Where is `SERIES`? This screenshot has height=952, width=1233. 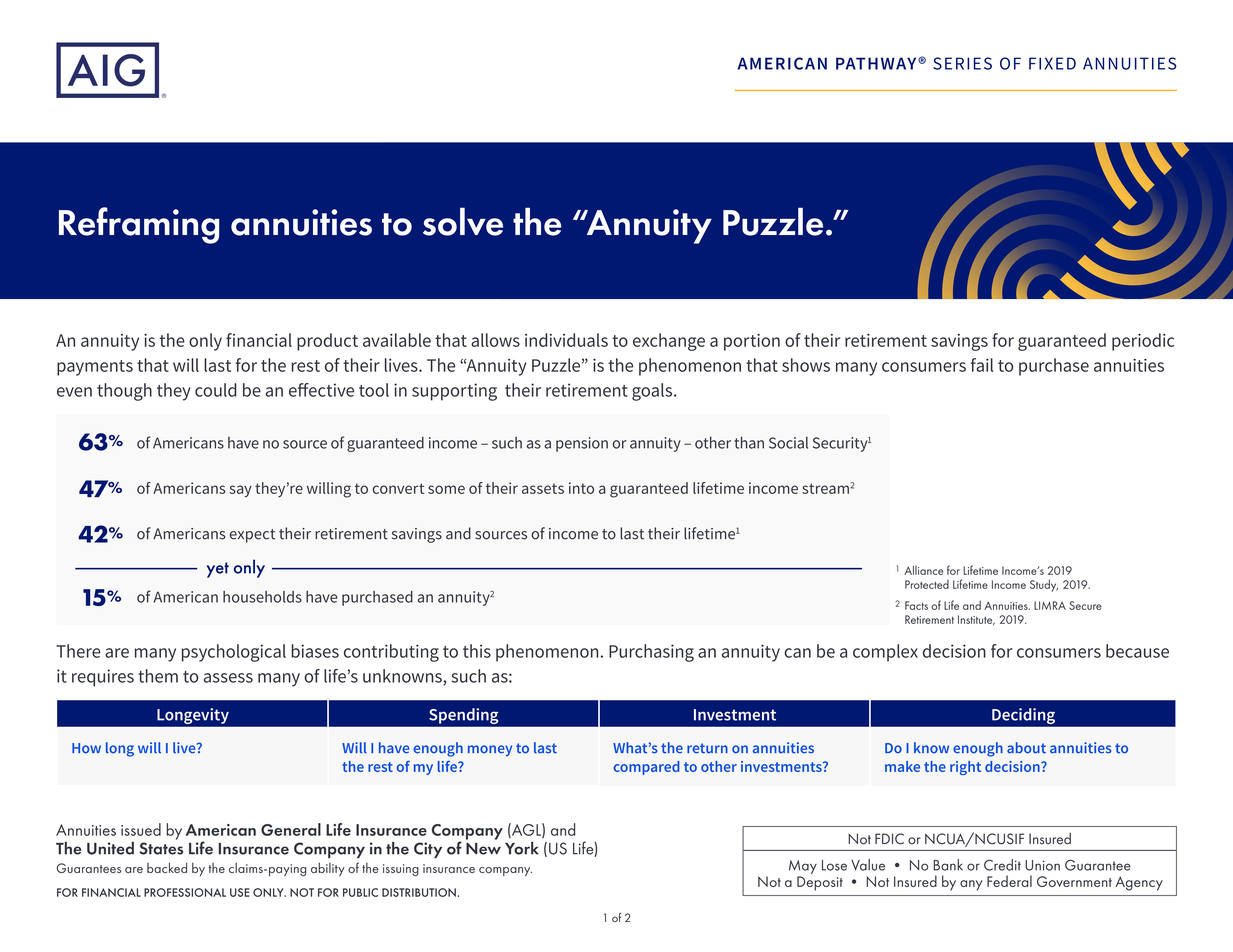 SERIES is located at coordinates (962, 63).
